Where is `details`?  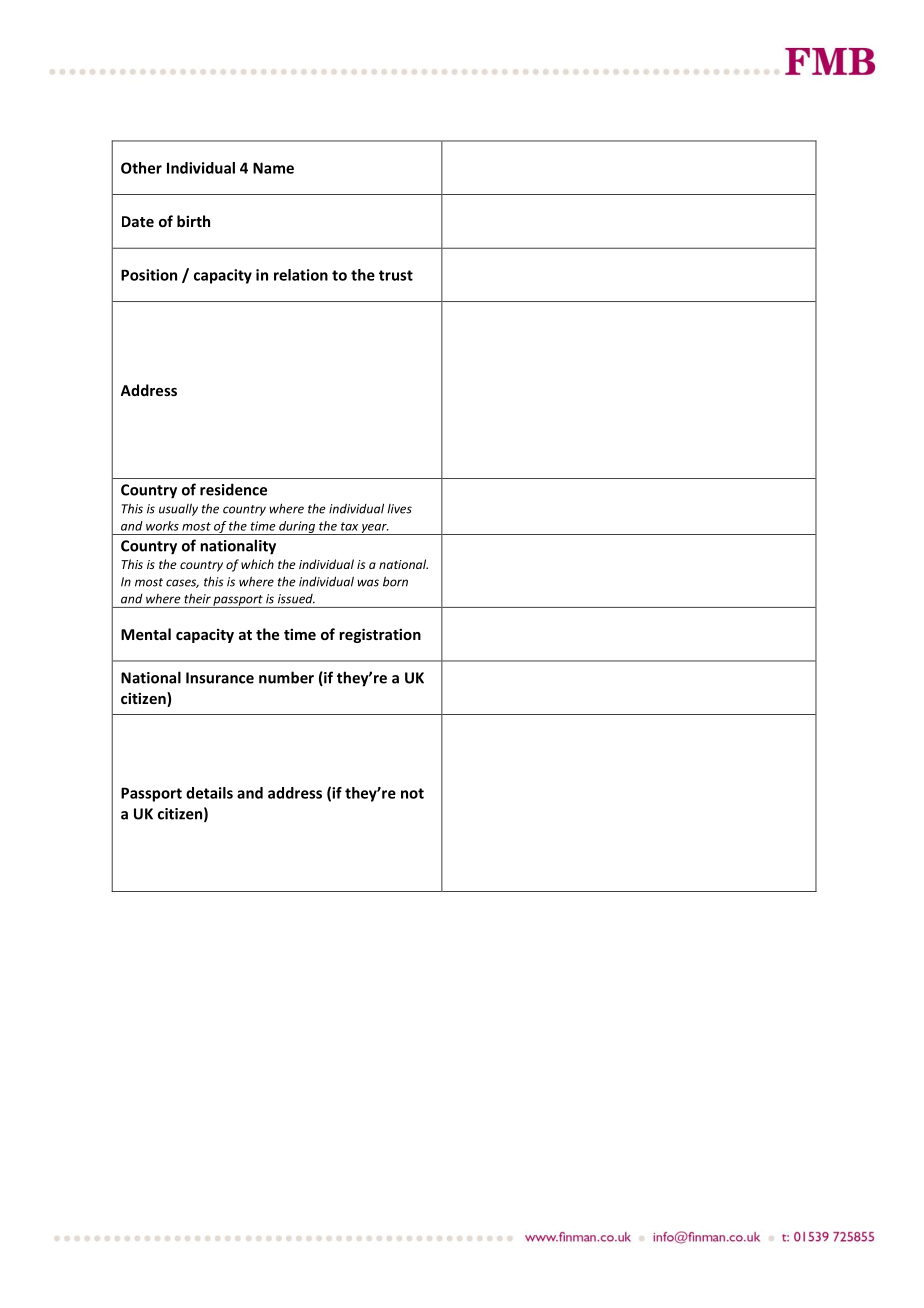
details is located at coordinates (209, 793).
